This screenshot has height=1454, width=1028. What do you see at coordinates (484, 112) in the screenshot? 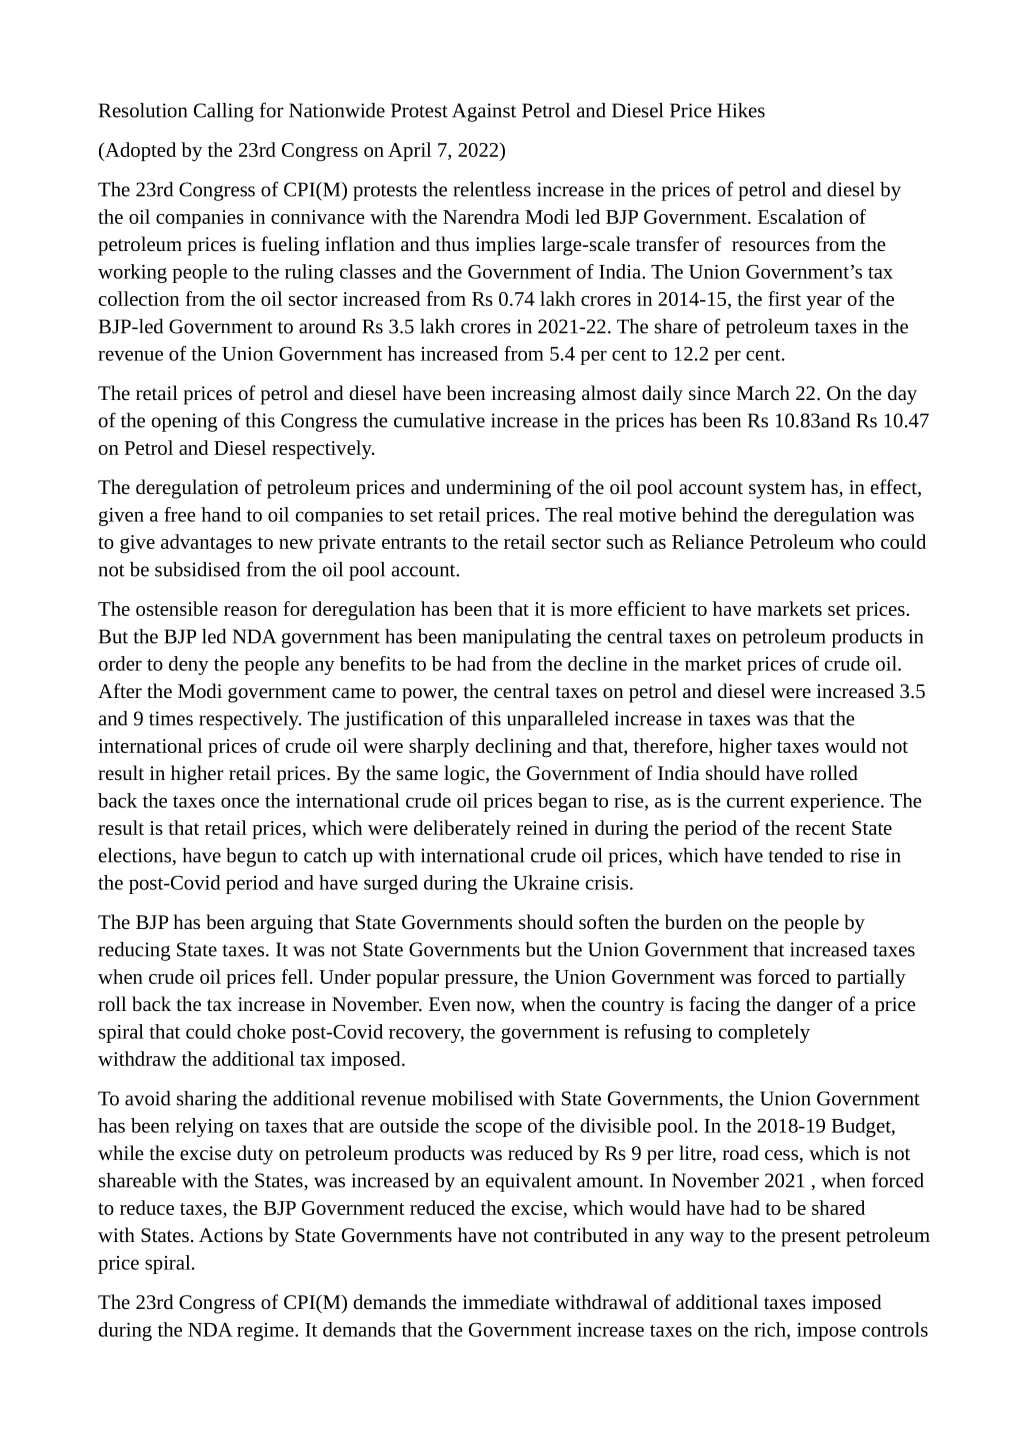
I see `Against` at bounding box center [484, 112].
